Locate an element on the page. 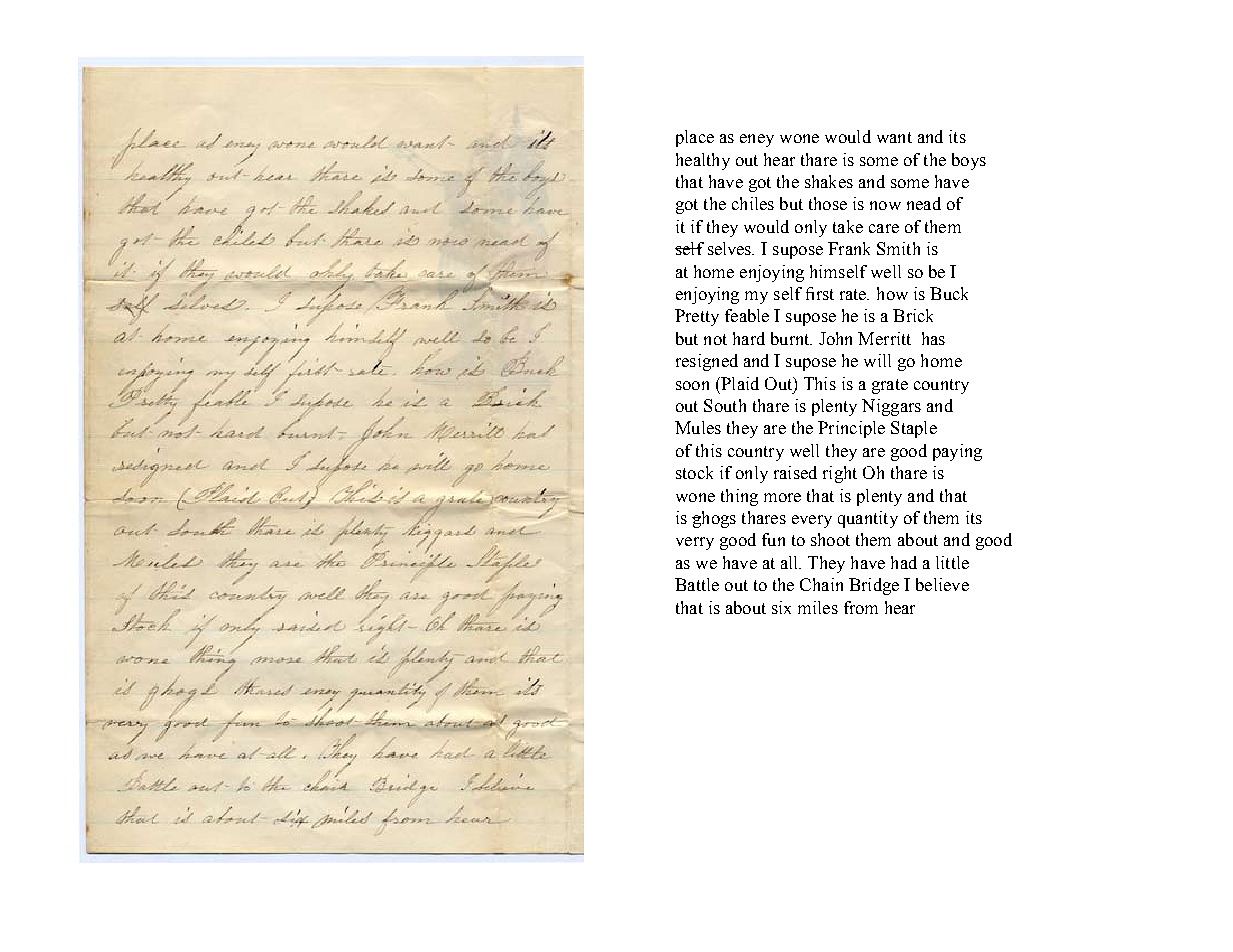  selves is located at coordinates (731, 248).
